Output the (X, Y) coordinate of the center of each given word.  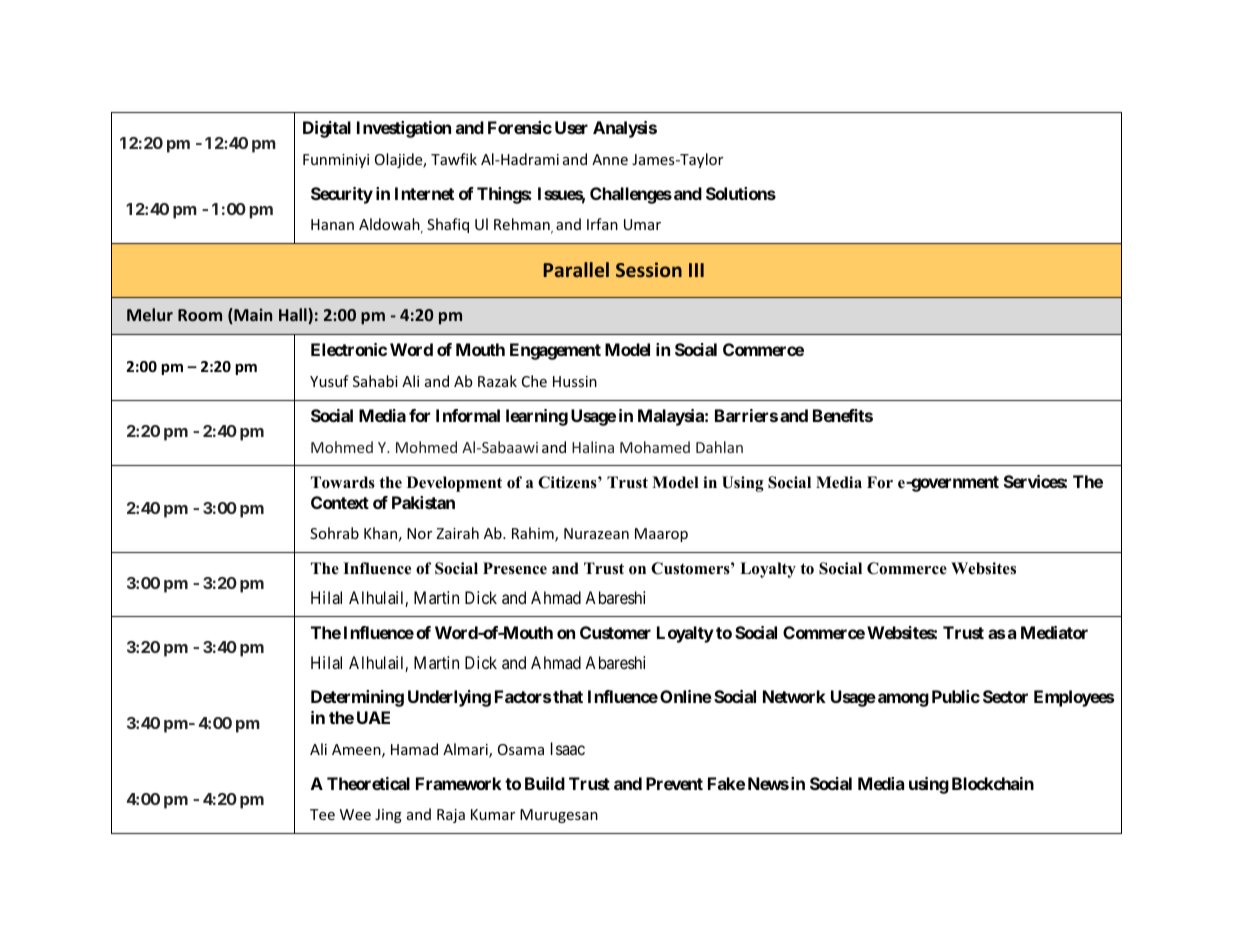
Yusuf (329, 381)
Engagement (555, 351)
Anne (610, 159)
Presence (515, 568)
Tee (322, 814)
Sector (1005, 696)
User (571, 127)
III (696, 270)
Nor (419, 533)
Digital (327, 129)
